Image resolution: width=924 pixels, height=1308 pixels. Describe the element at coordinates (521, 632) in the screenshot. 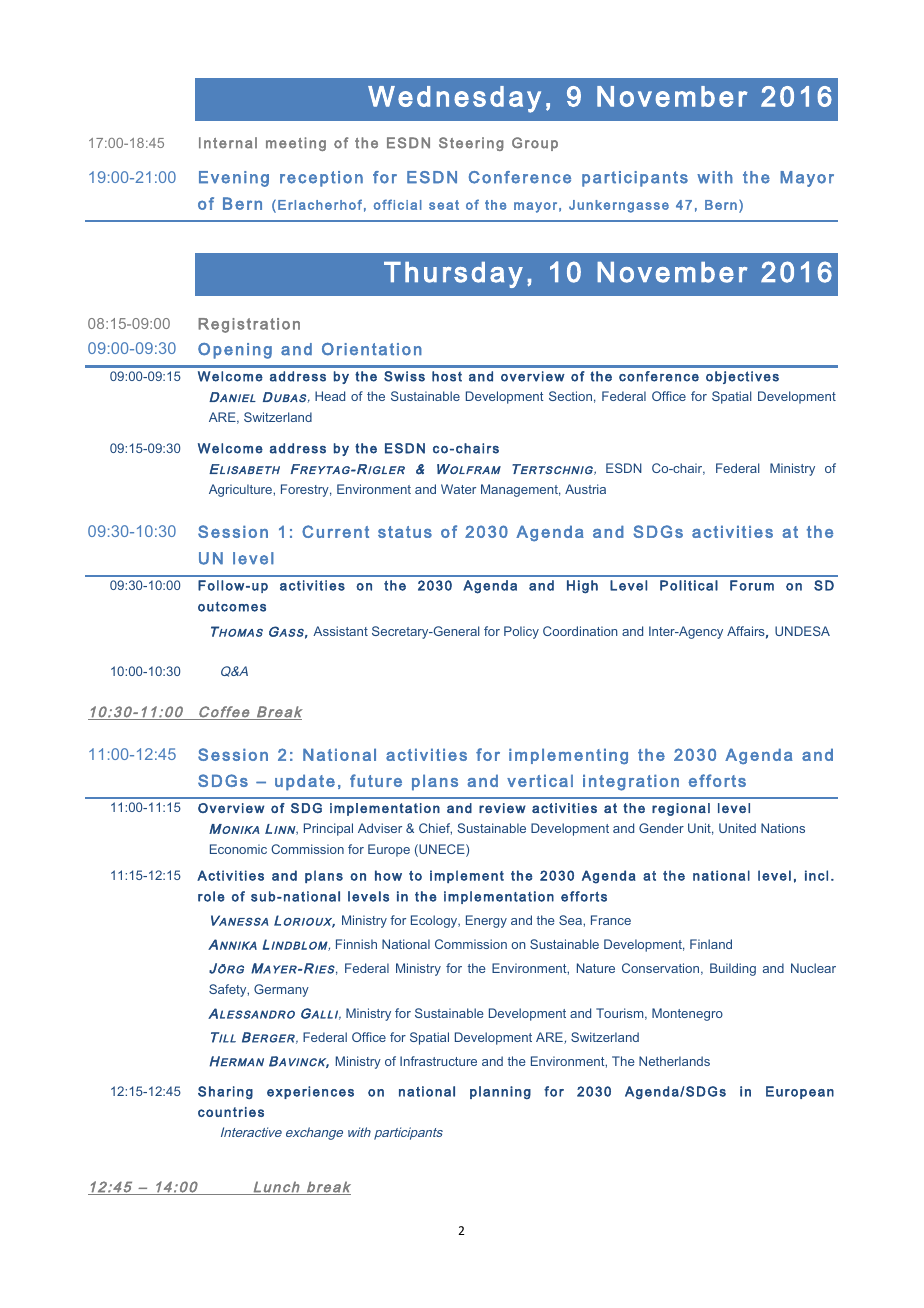

I see `Policy` at that location.
